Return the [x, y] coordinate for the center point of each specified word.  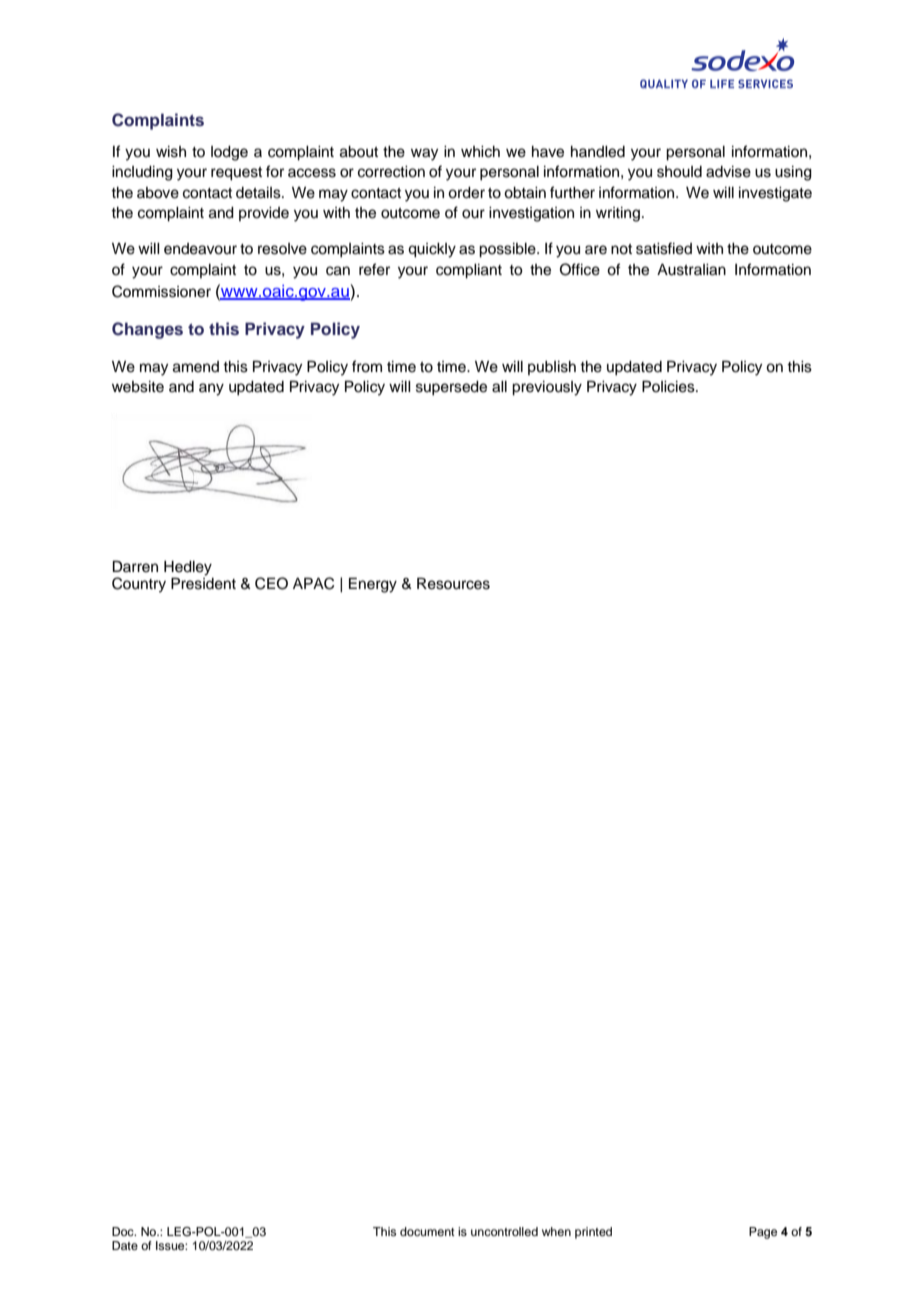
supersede [451, 388]
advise [728, 172]
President [203, 583]
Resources [453, 583]
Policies [669, 386]
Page [763, 1233]
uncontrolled [504, 1231]
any [211, 389]
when [556, 1231]
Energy [373, 585]
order [466, 193]
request [236, 174]
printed [593, 1233]
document [427, 1231]
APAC [313, 583]
